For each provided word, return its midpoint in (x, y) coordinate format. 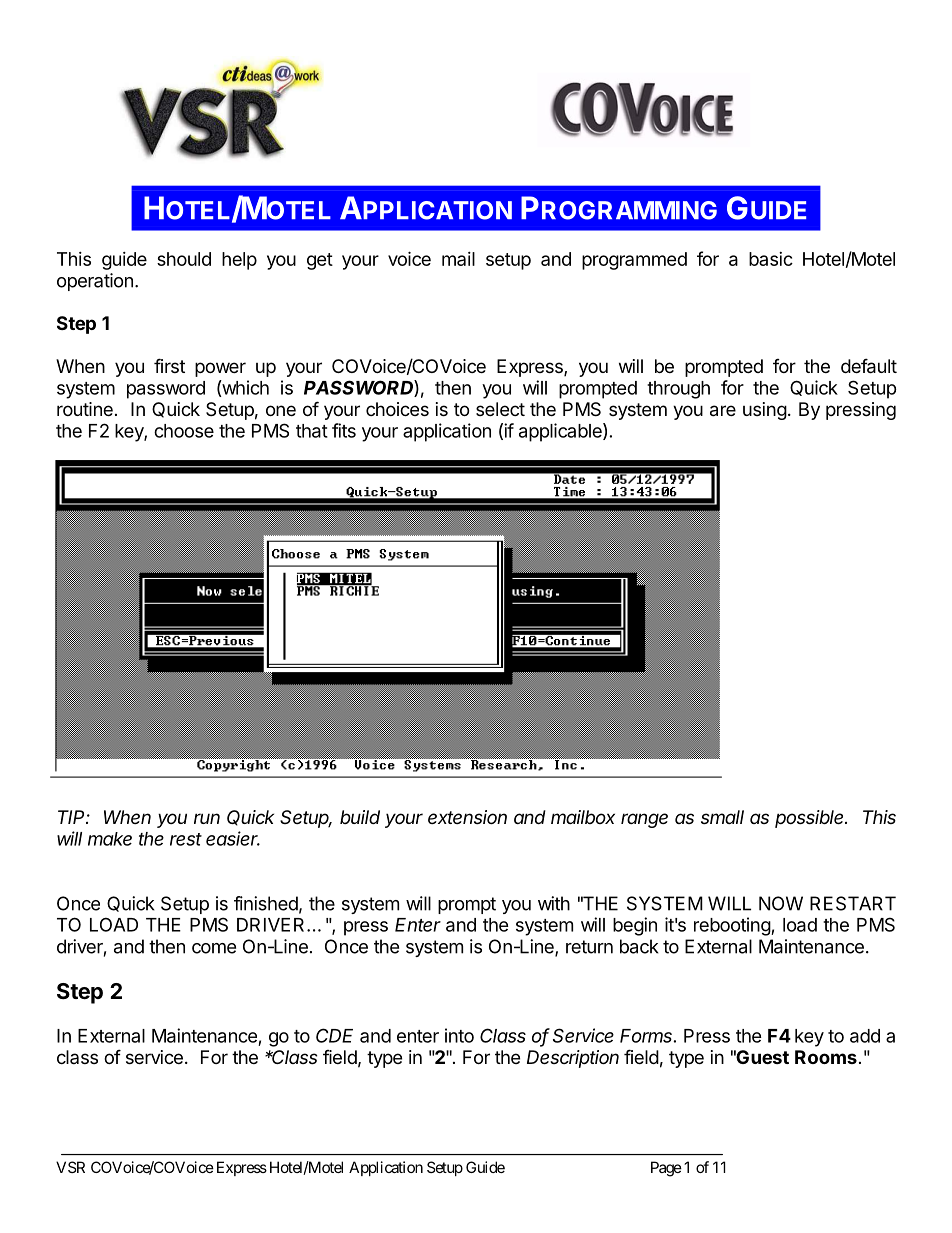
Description (573, 1059)
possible (811, 819)
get (320, 261)
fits (344, 430)
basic (771, 259)
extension (467, 817)
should (184, 259)
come (214, 948)
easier (233, 838)
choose (184, 431)
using (765, 411)
